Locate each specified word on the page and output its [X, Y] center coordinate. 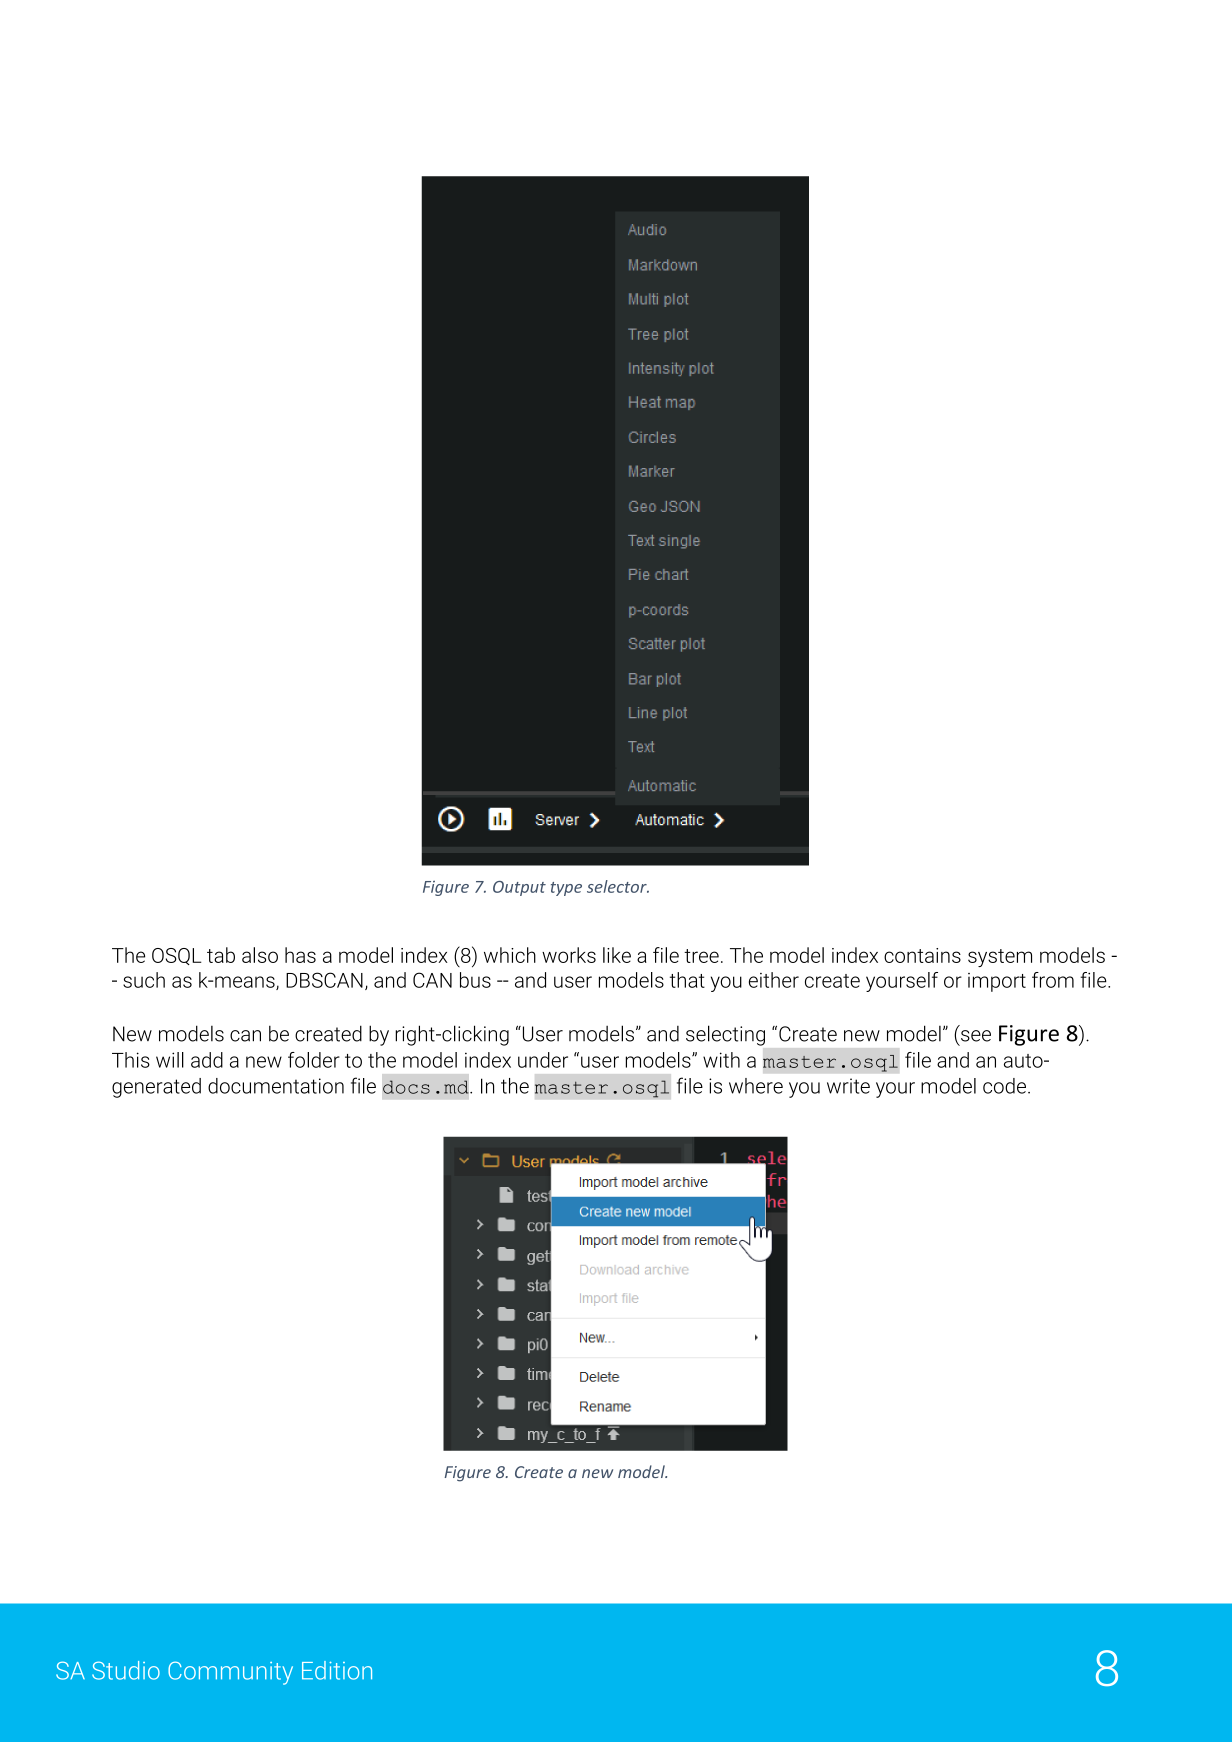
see [976, 1036]
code [1004, 1086]
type [566, 889]
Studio [126, 1670]
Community [230, 1673]
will [170, 1060]
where [756, 1086]
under [543, 1060]
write [848, 1086]
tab [221, 955]
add [207, 1060]
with [721, 1060]
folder [314, 1060]
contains [922, 955]
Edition [337, 1670]
